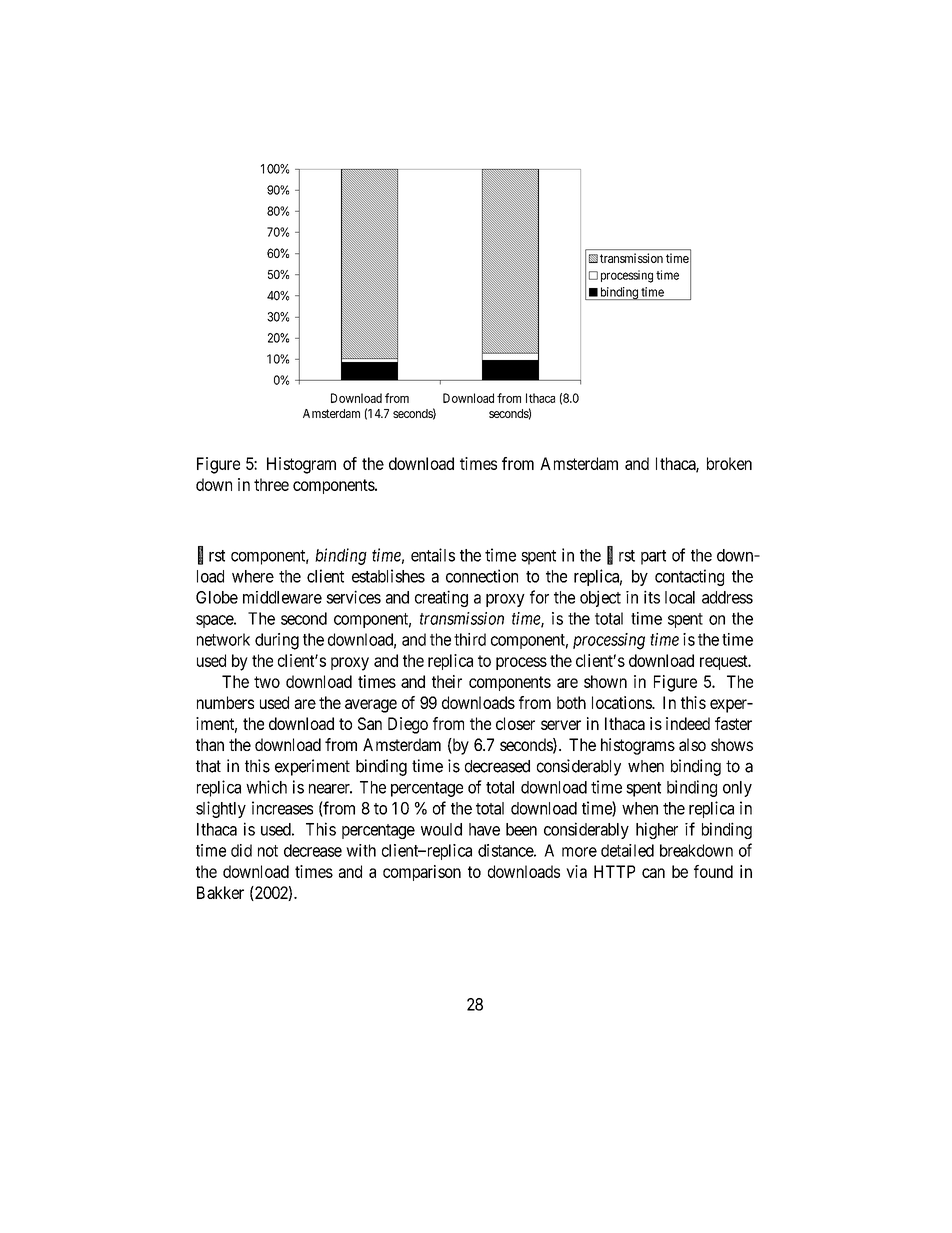 This page has width=952, height=1233. I want to click on three, so click(271, 484).
